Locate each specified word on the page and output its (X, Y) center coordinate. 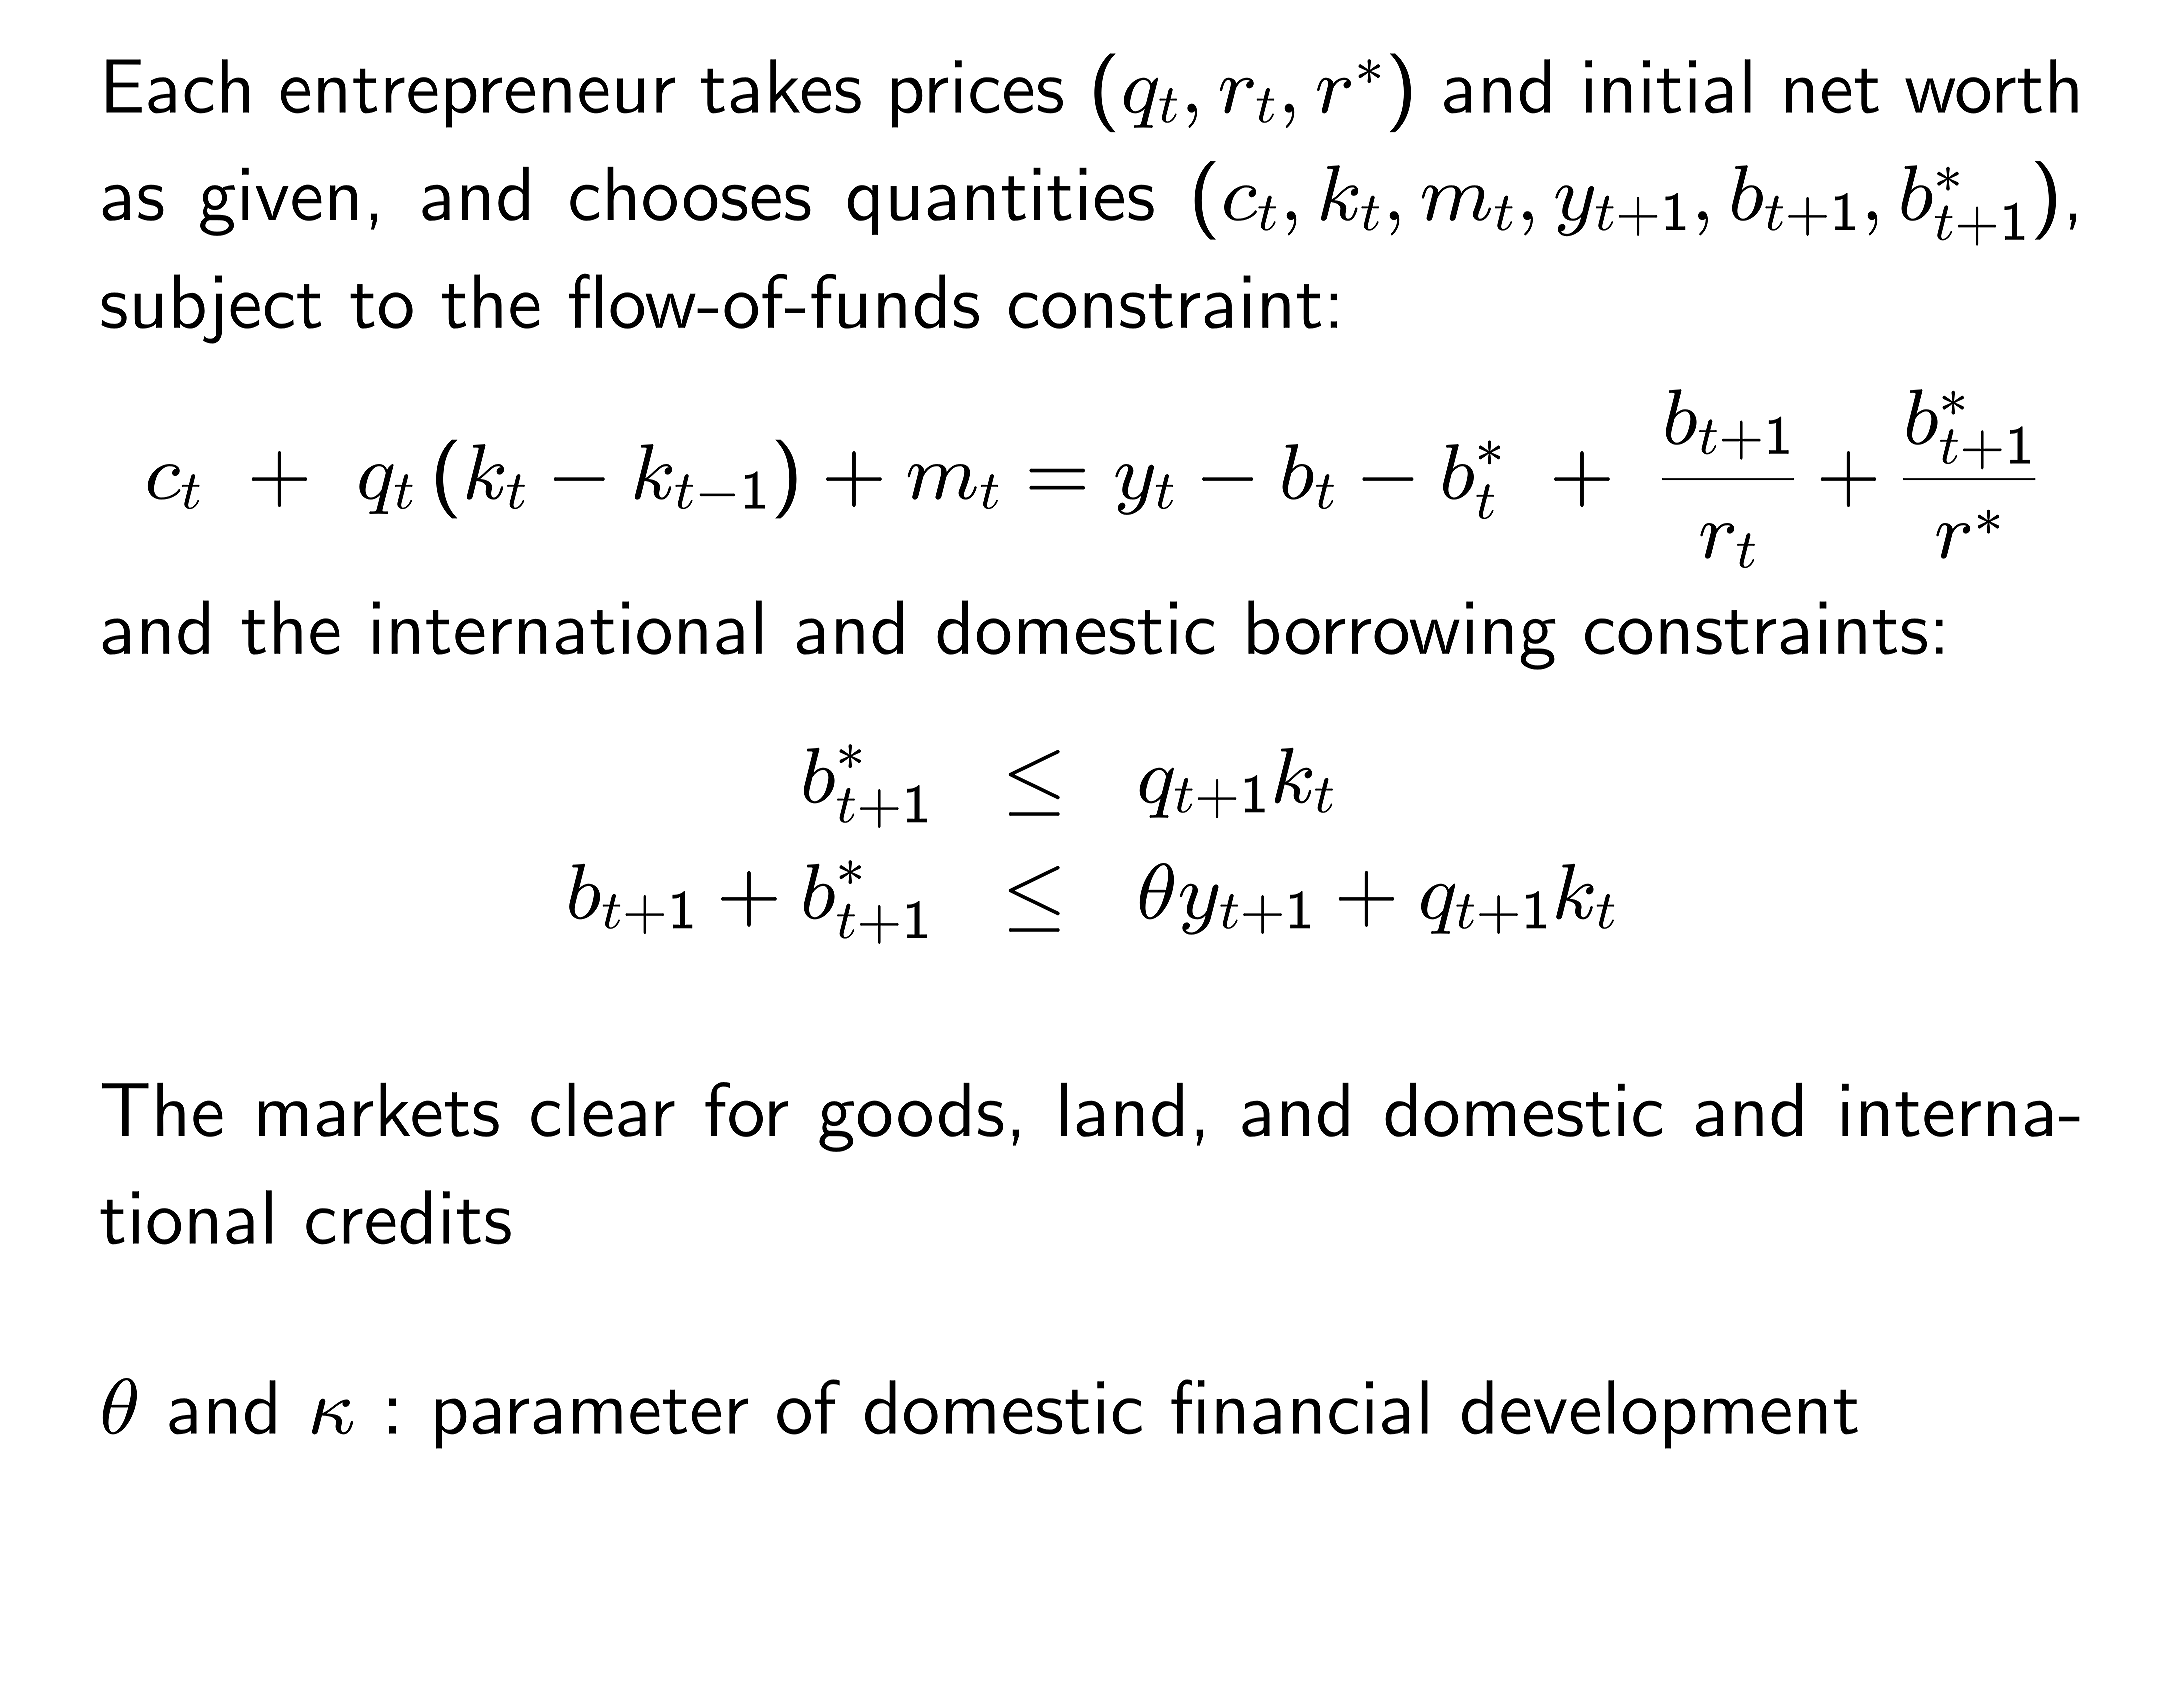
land (1122, 1110)
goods (911, 1117)
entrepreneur (478, 98)
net (1832, 91)
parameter (592, 1419)
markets (379, 1110)
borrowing (1402, 635)
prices (977, 94)
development (1660, 1414)
